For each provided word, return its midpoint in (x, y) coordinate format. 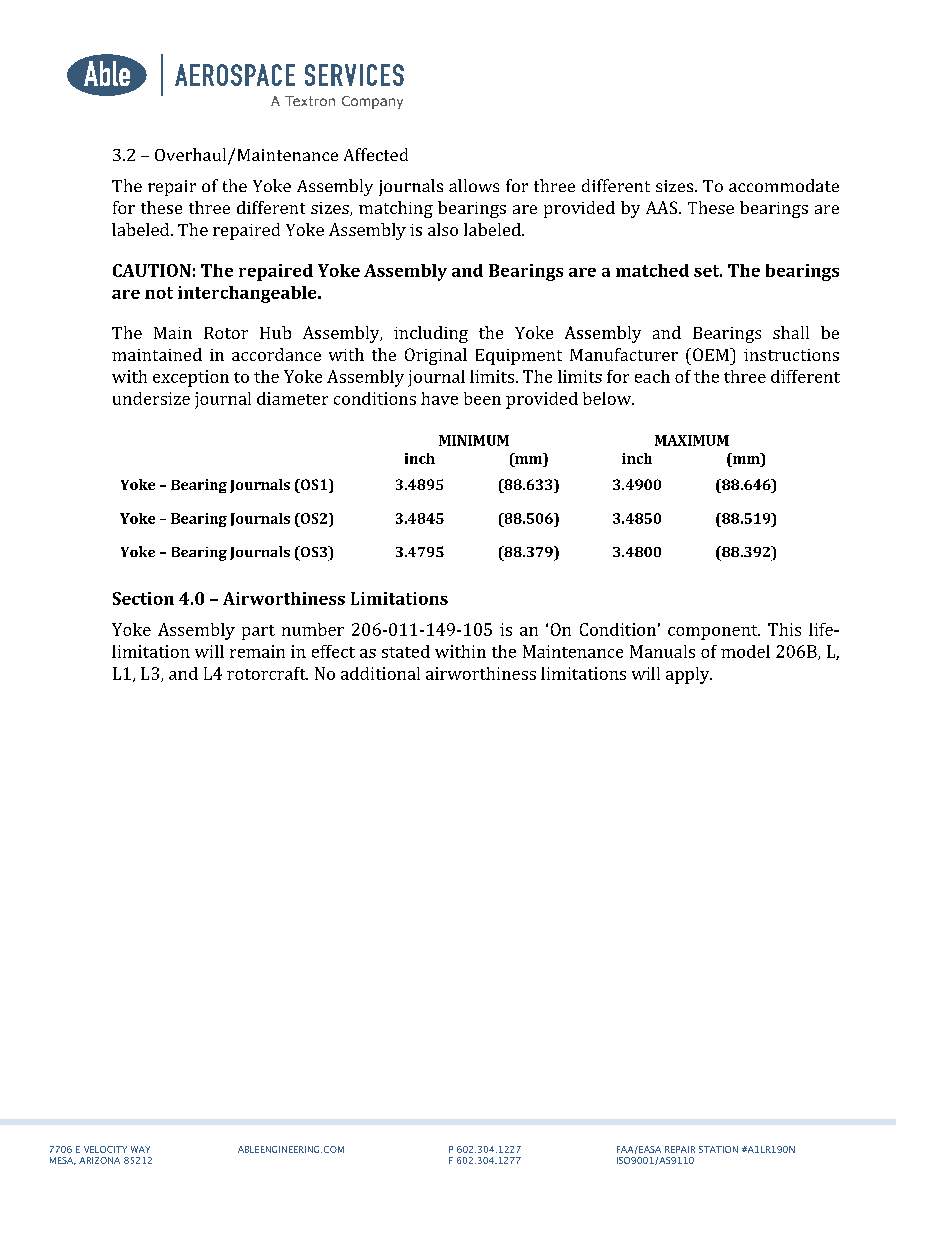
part (258, 632)
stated (406, 651)
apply (689, 675)
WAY (140, 1149)
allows (474, 185)
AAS (663, 207)
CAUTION (152, 270)
